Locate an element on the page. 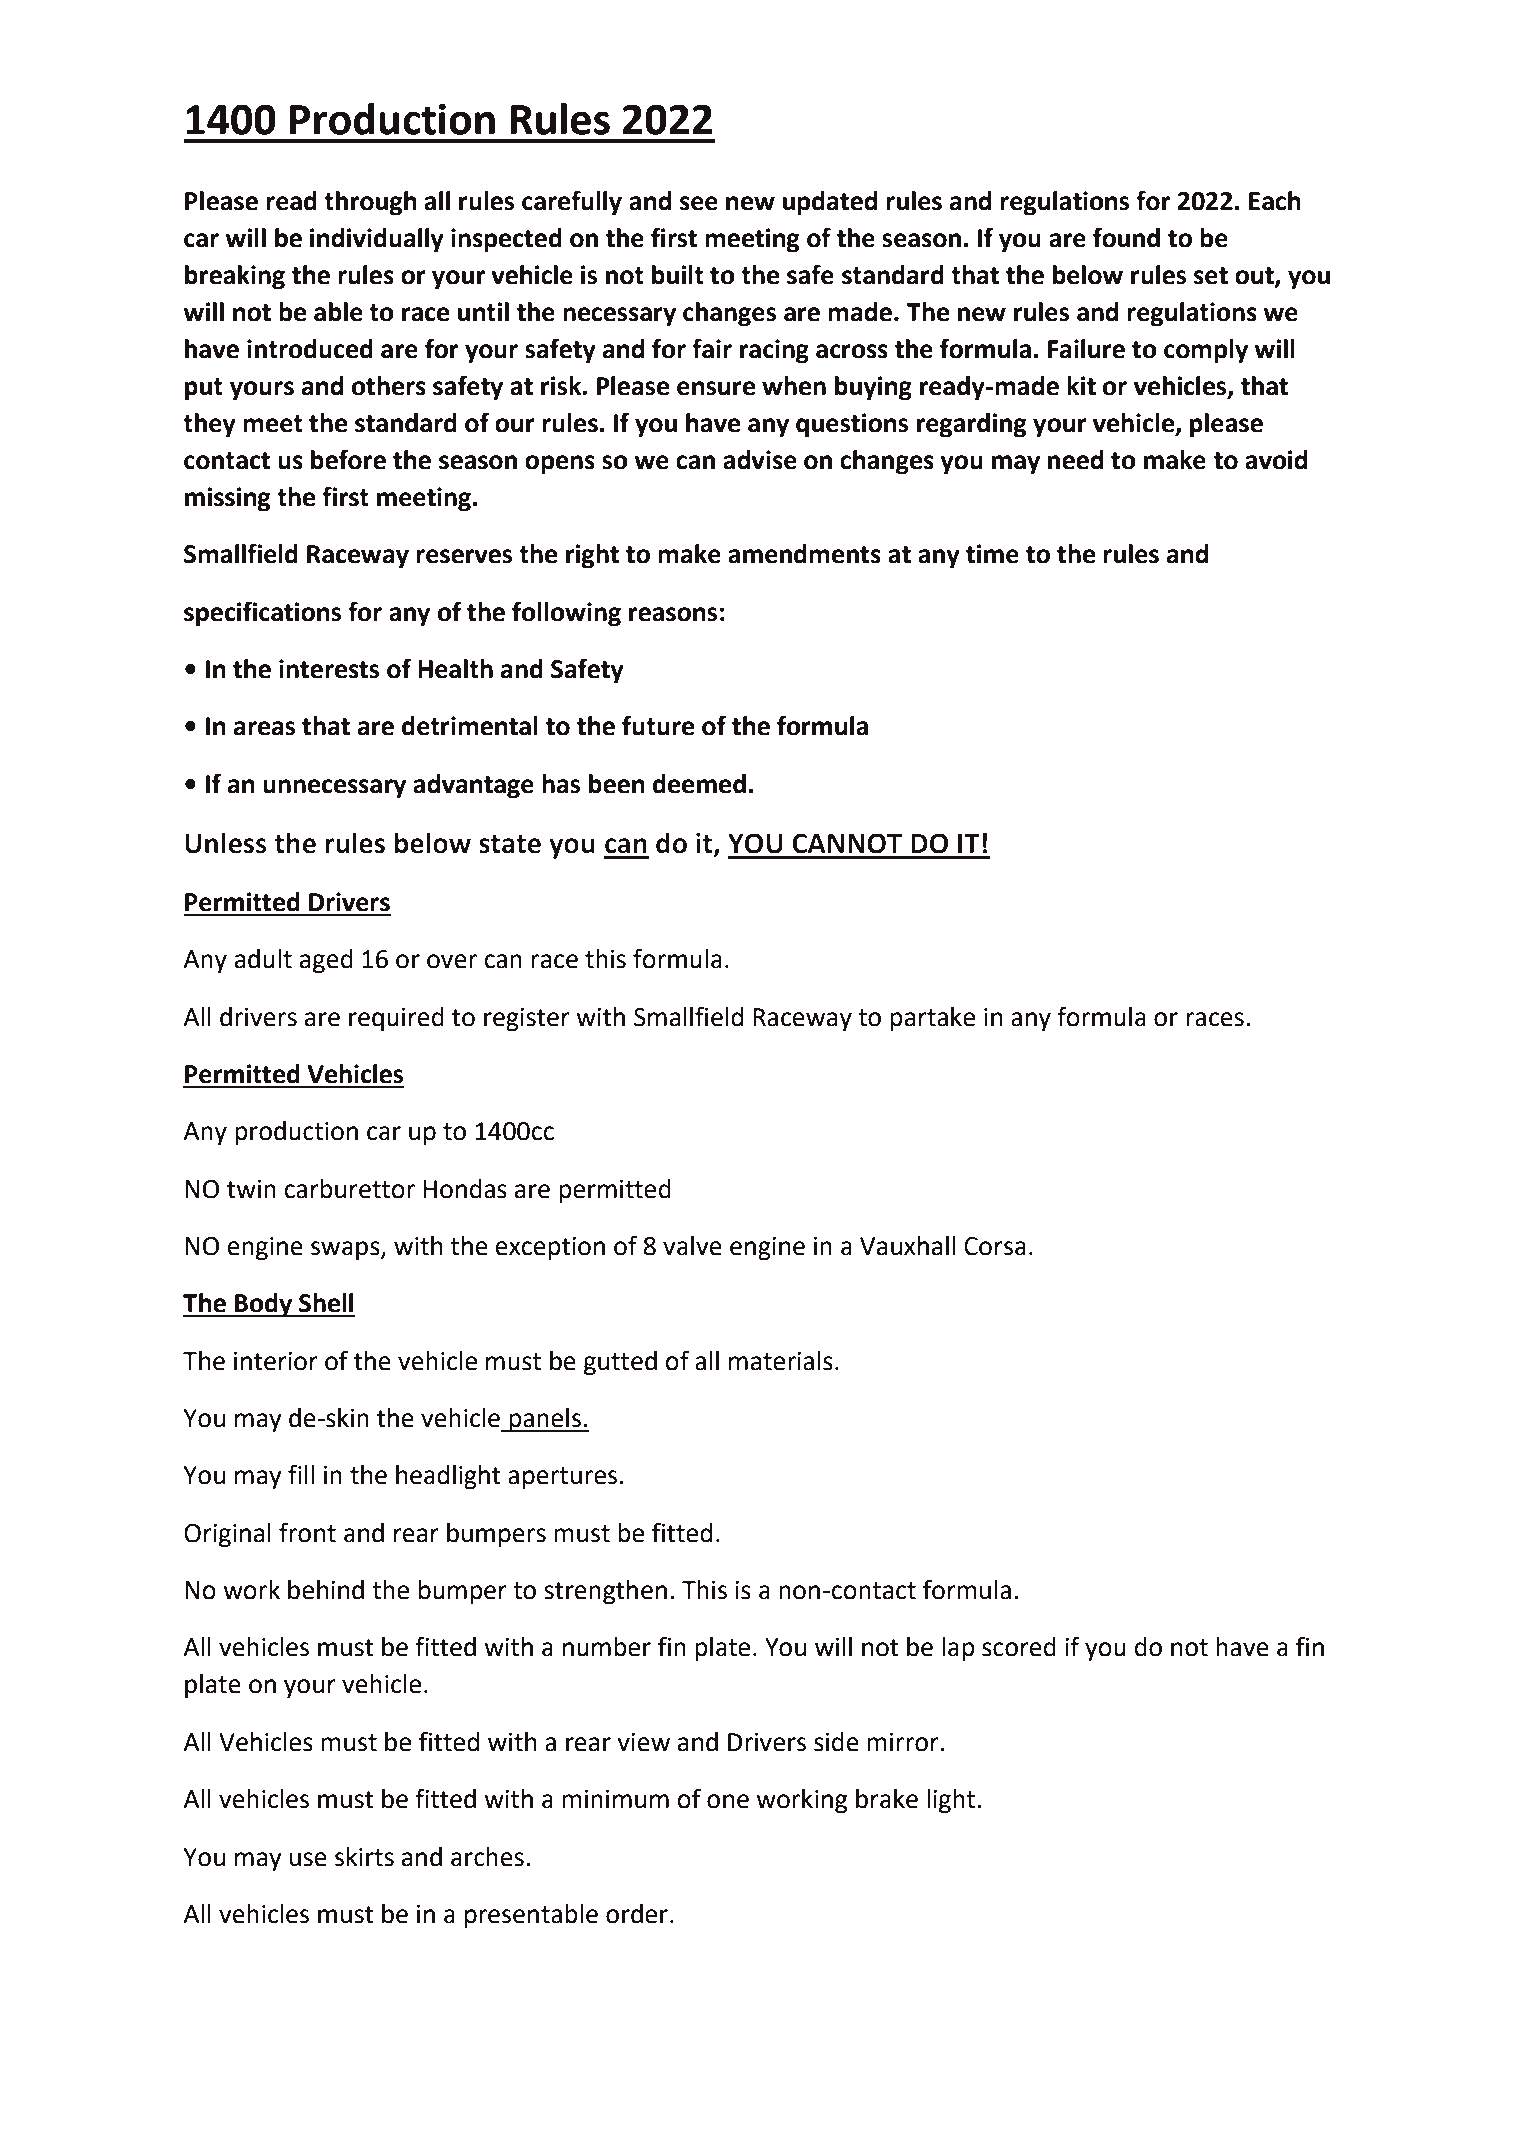  fill is located at coordinates (301, 1474).
